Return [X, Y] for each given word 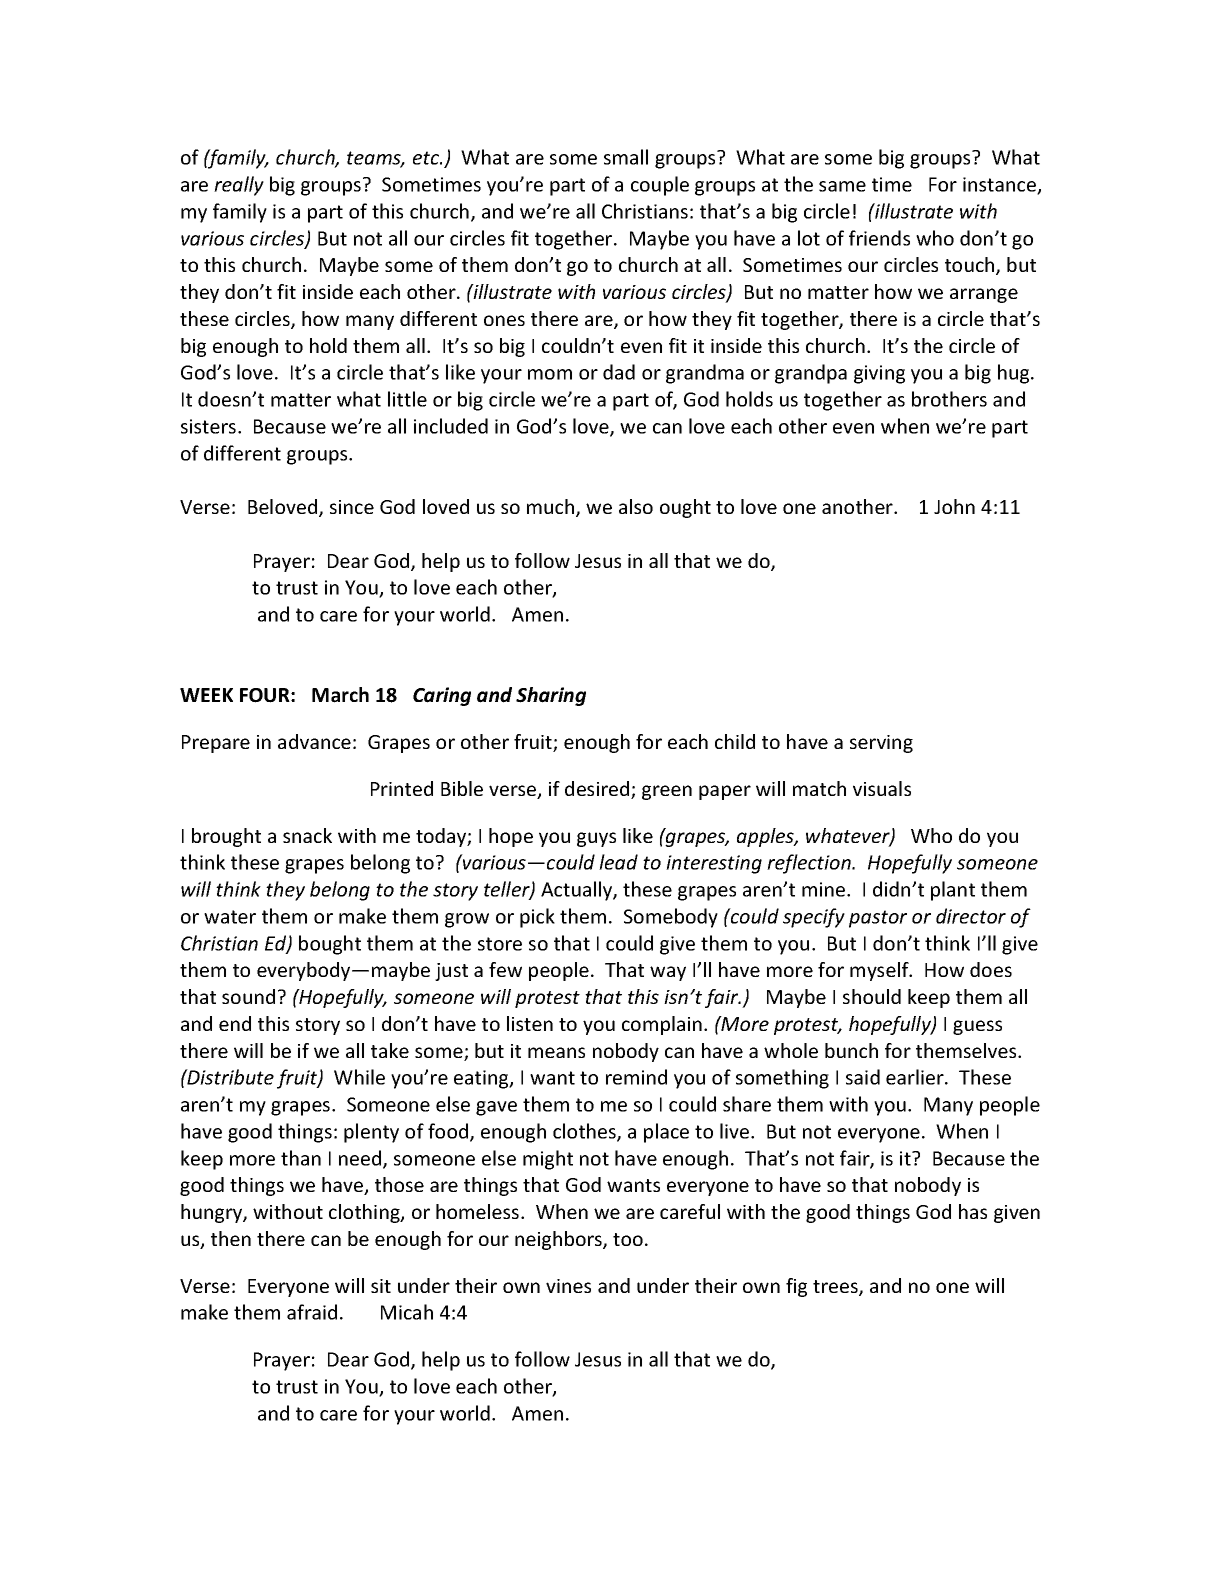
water [230, 917]
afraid [312, 1312]
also [636, 506]
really [239, 186]
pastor [878, 919]
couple [660, 186]
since [352, 507]
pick [537, 918]
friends [879, 238]
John [954, 506]
